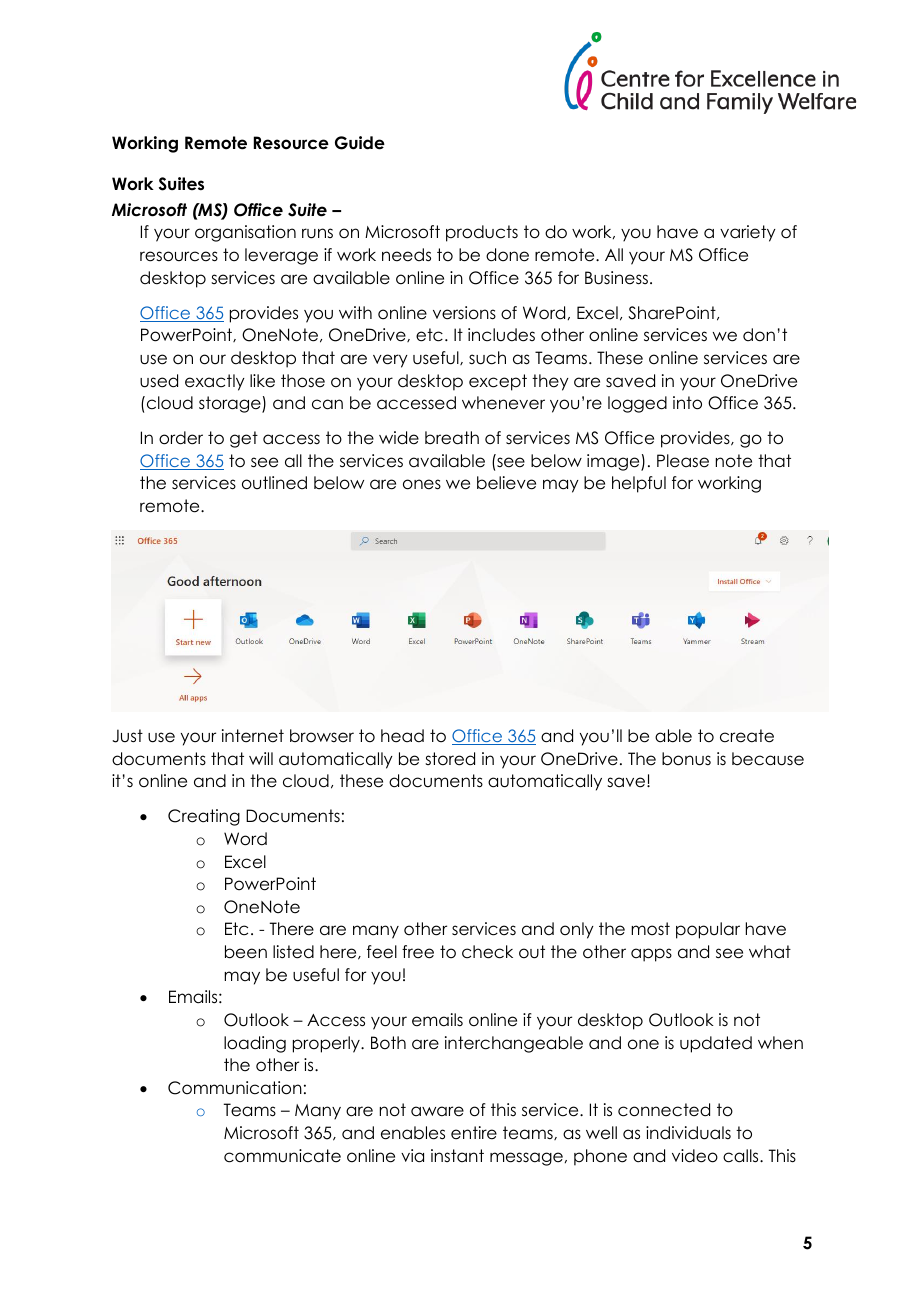 The height and width of the image is (1308, 924). What do you see at coordinates (708, 930) in the image?
I see `popular` at bounding box center [708, 930].
